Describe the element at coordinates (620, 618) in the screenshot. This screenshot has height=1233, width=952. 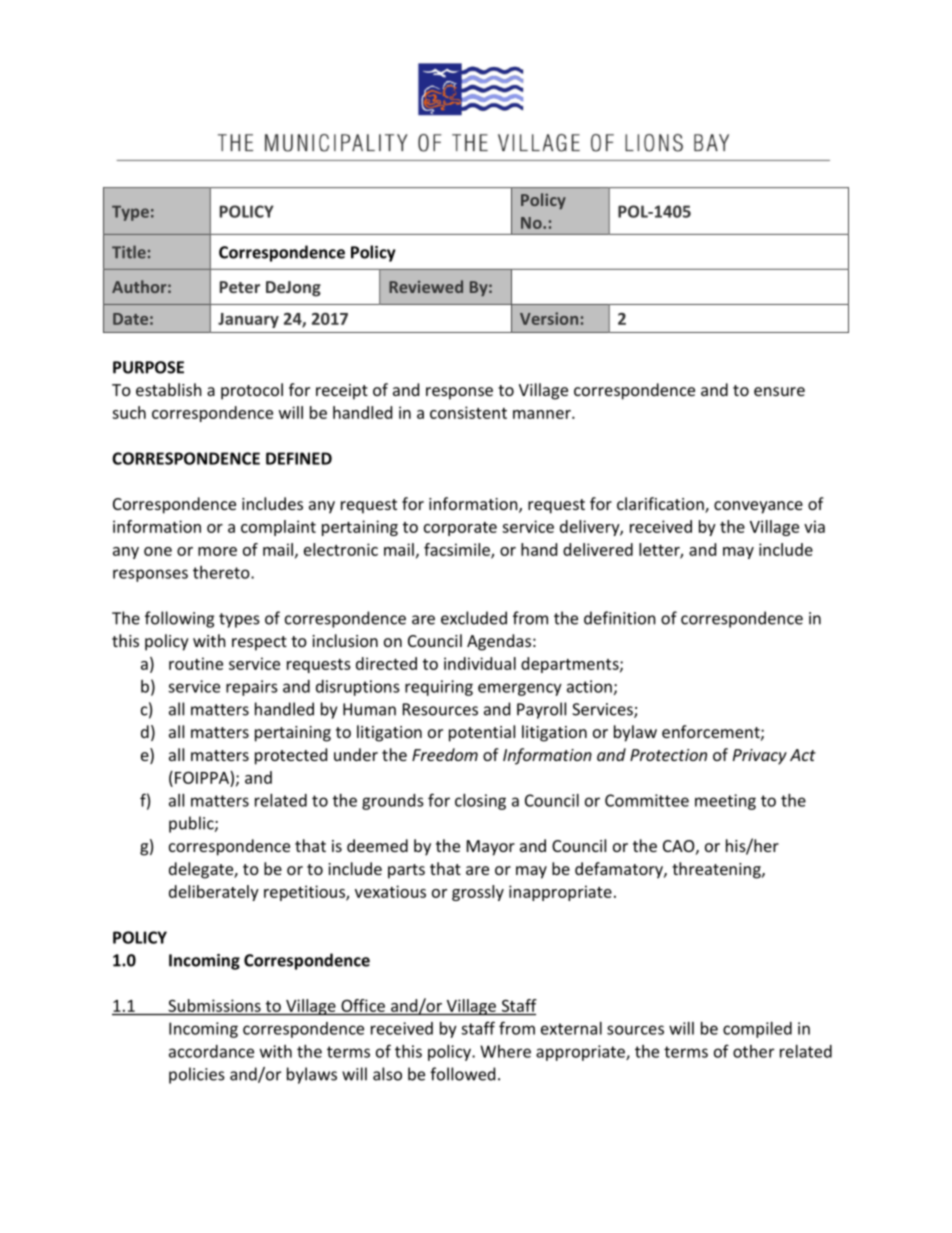
I see `definition` at that location.
